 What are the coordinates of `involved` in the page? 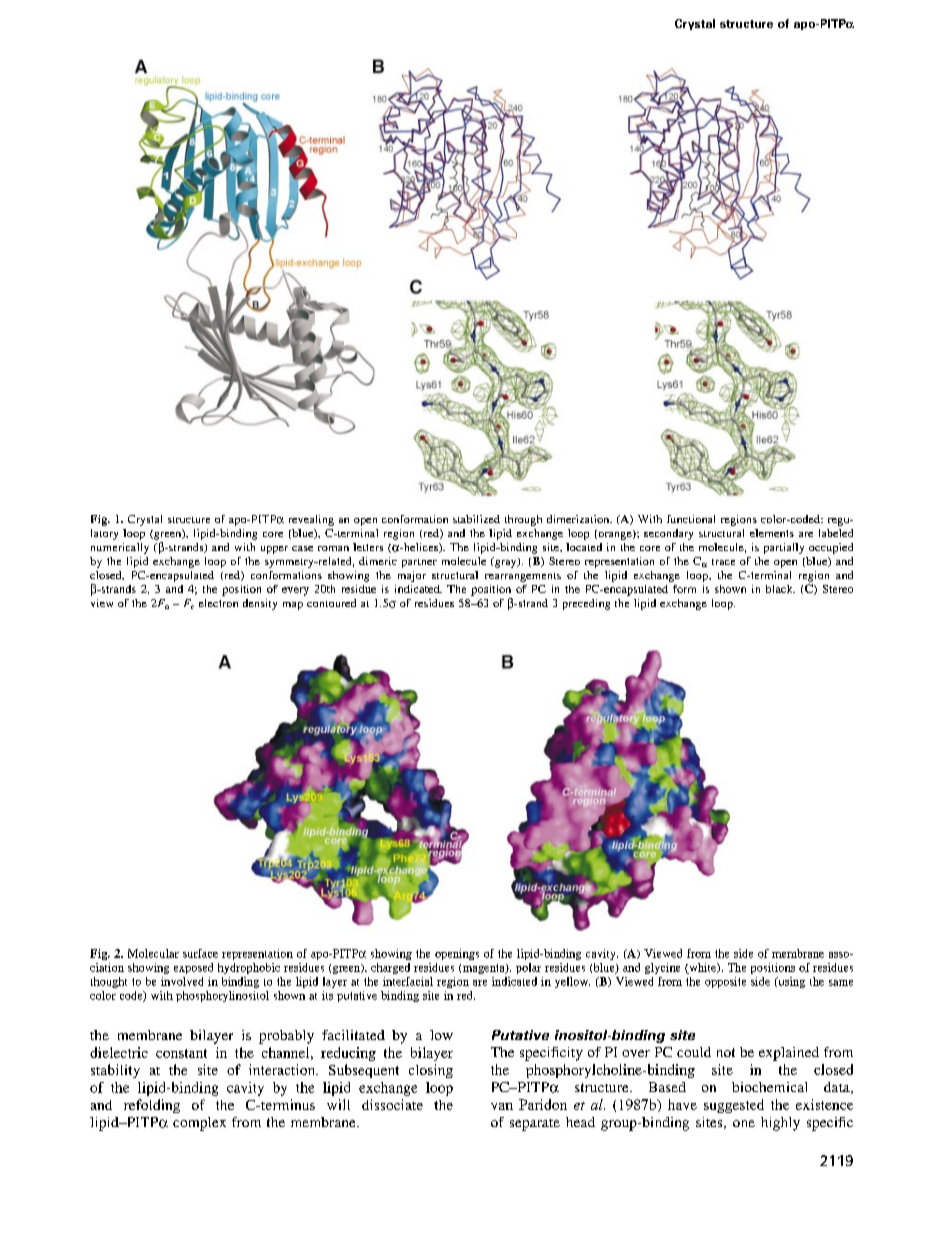 It's located at (182, 981).
